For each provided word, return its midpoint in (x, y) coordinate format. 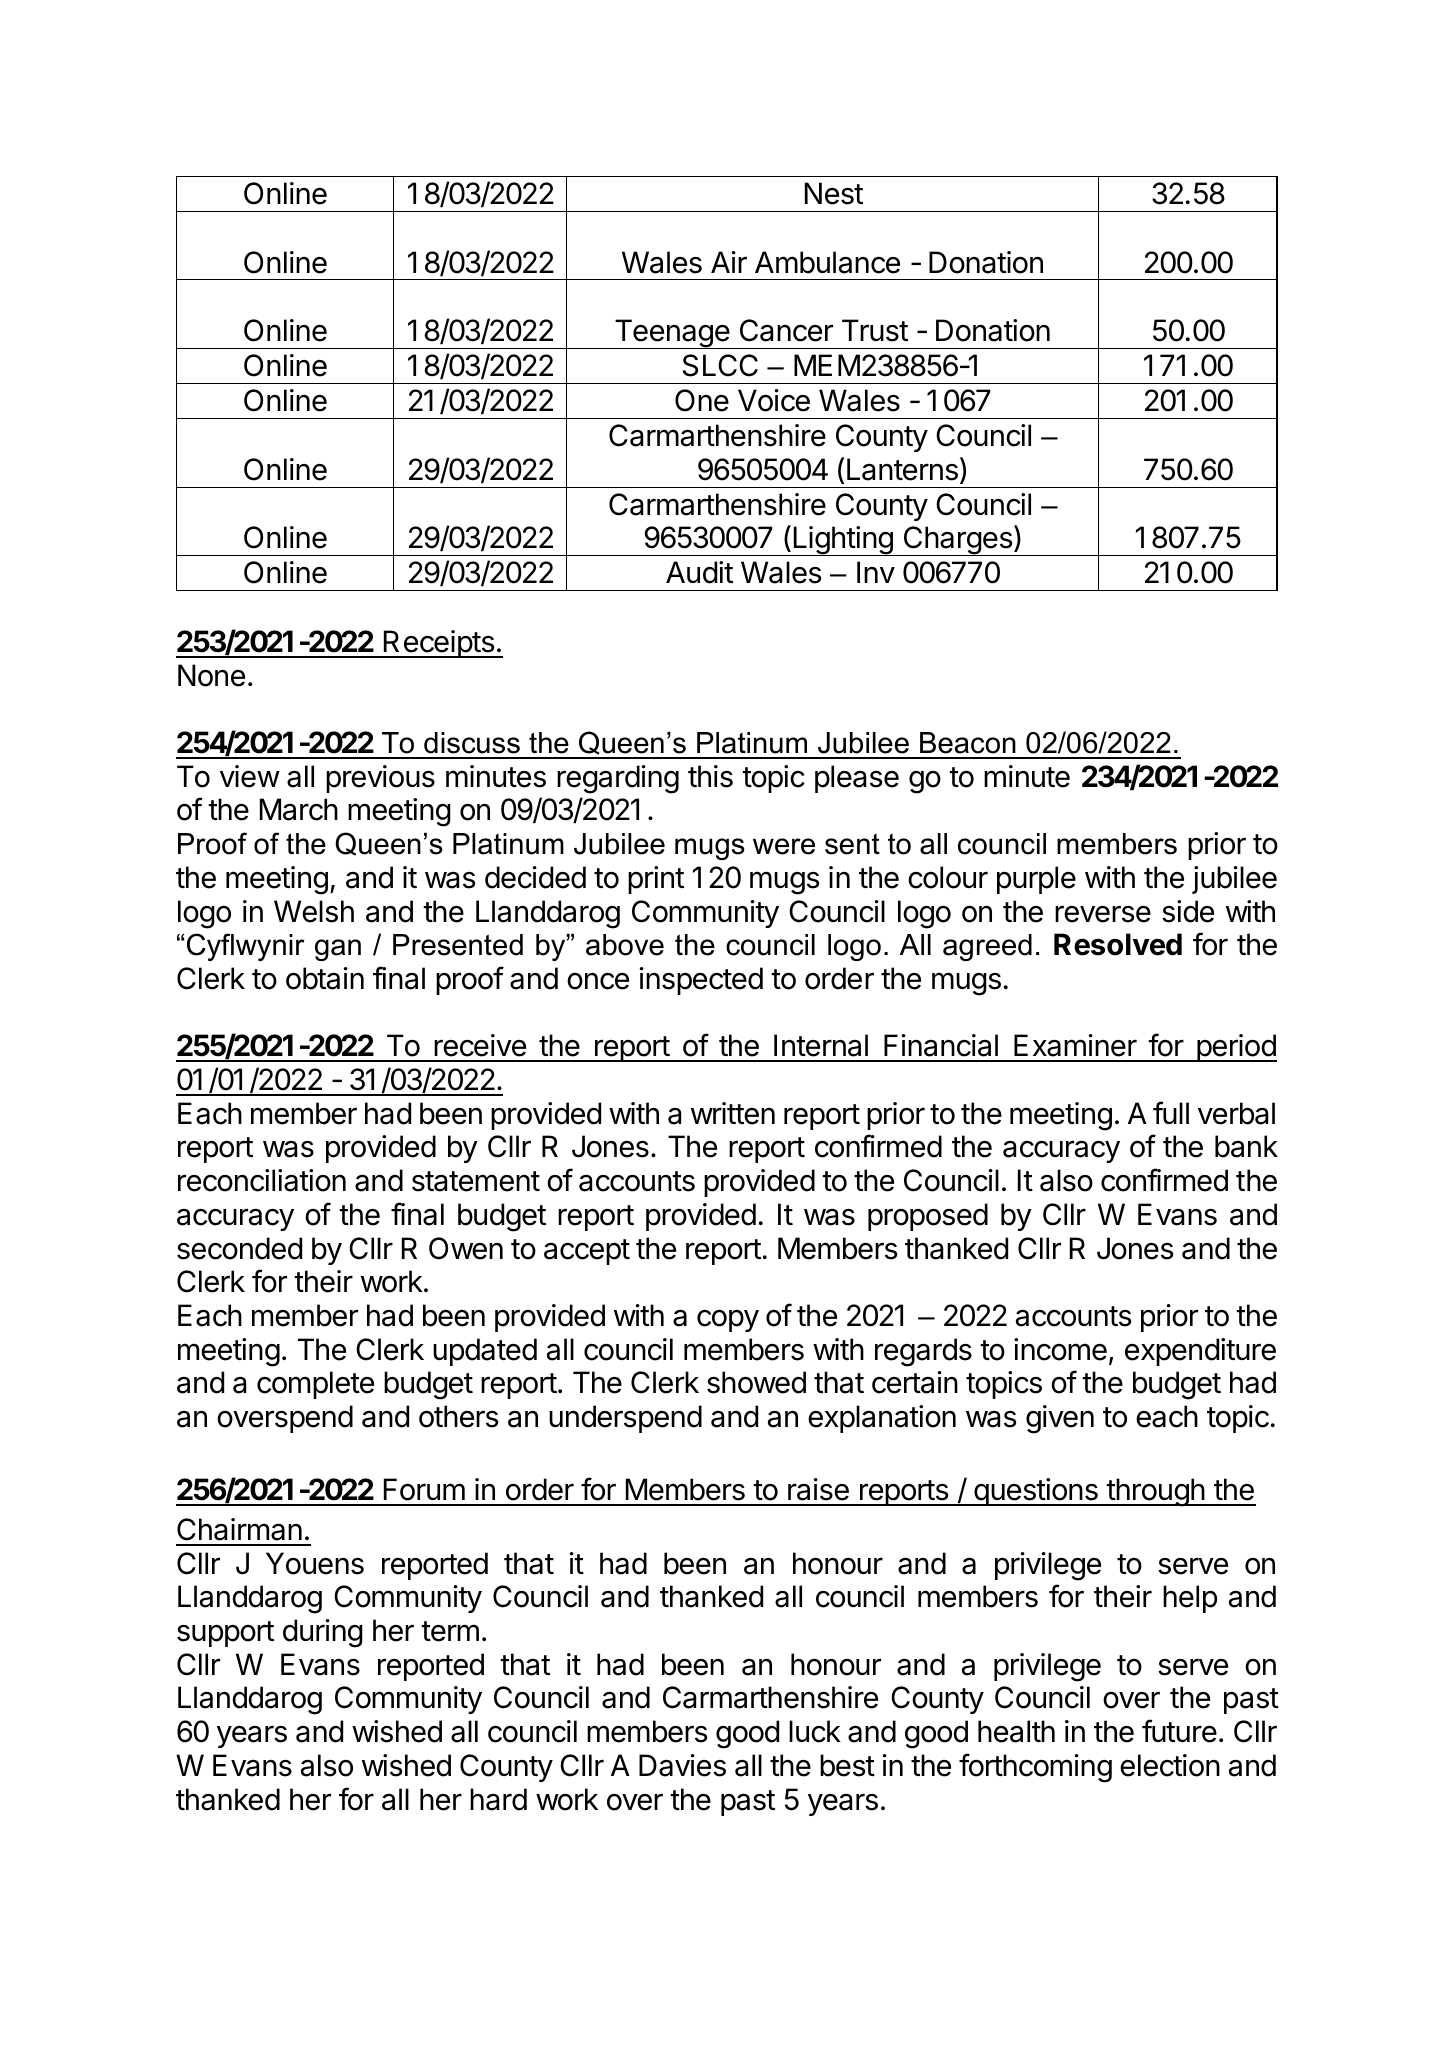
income (1060, 1349)
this (710, 776)
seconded (239, 1248)
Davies (682, 1765)
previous (380, 779)
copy (728, 1321)
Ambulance (827, 262)
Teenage (671, 334)
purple (1036, 880)
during (323, 1633)
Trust (875, 330)
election (1170, 1765)
